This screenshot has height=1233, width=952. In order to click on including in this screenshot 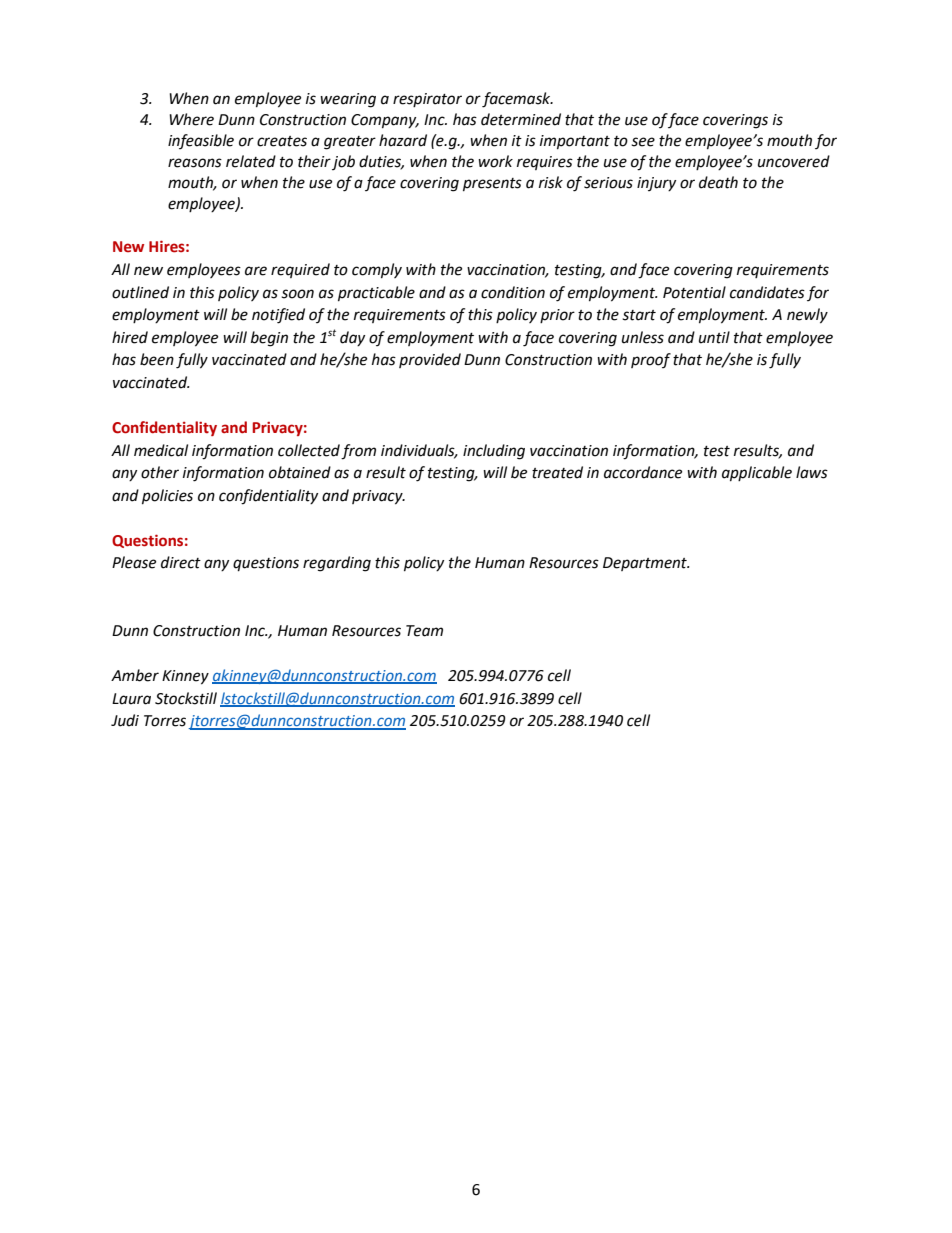, I will do `click(494, 452)`.
